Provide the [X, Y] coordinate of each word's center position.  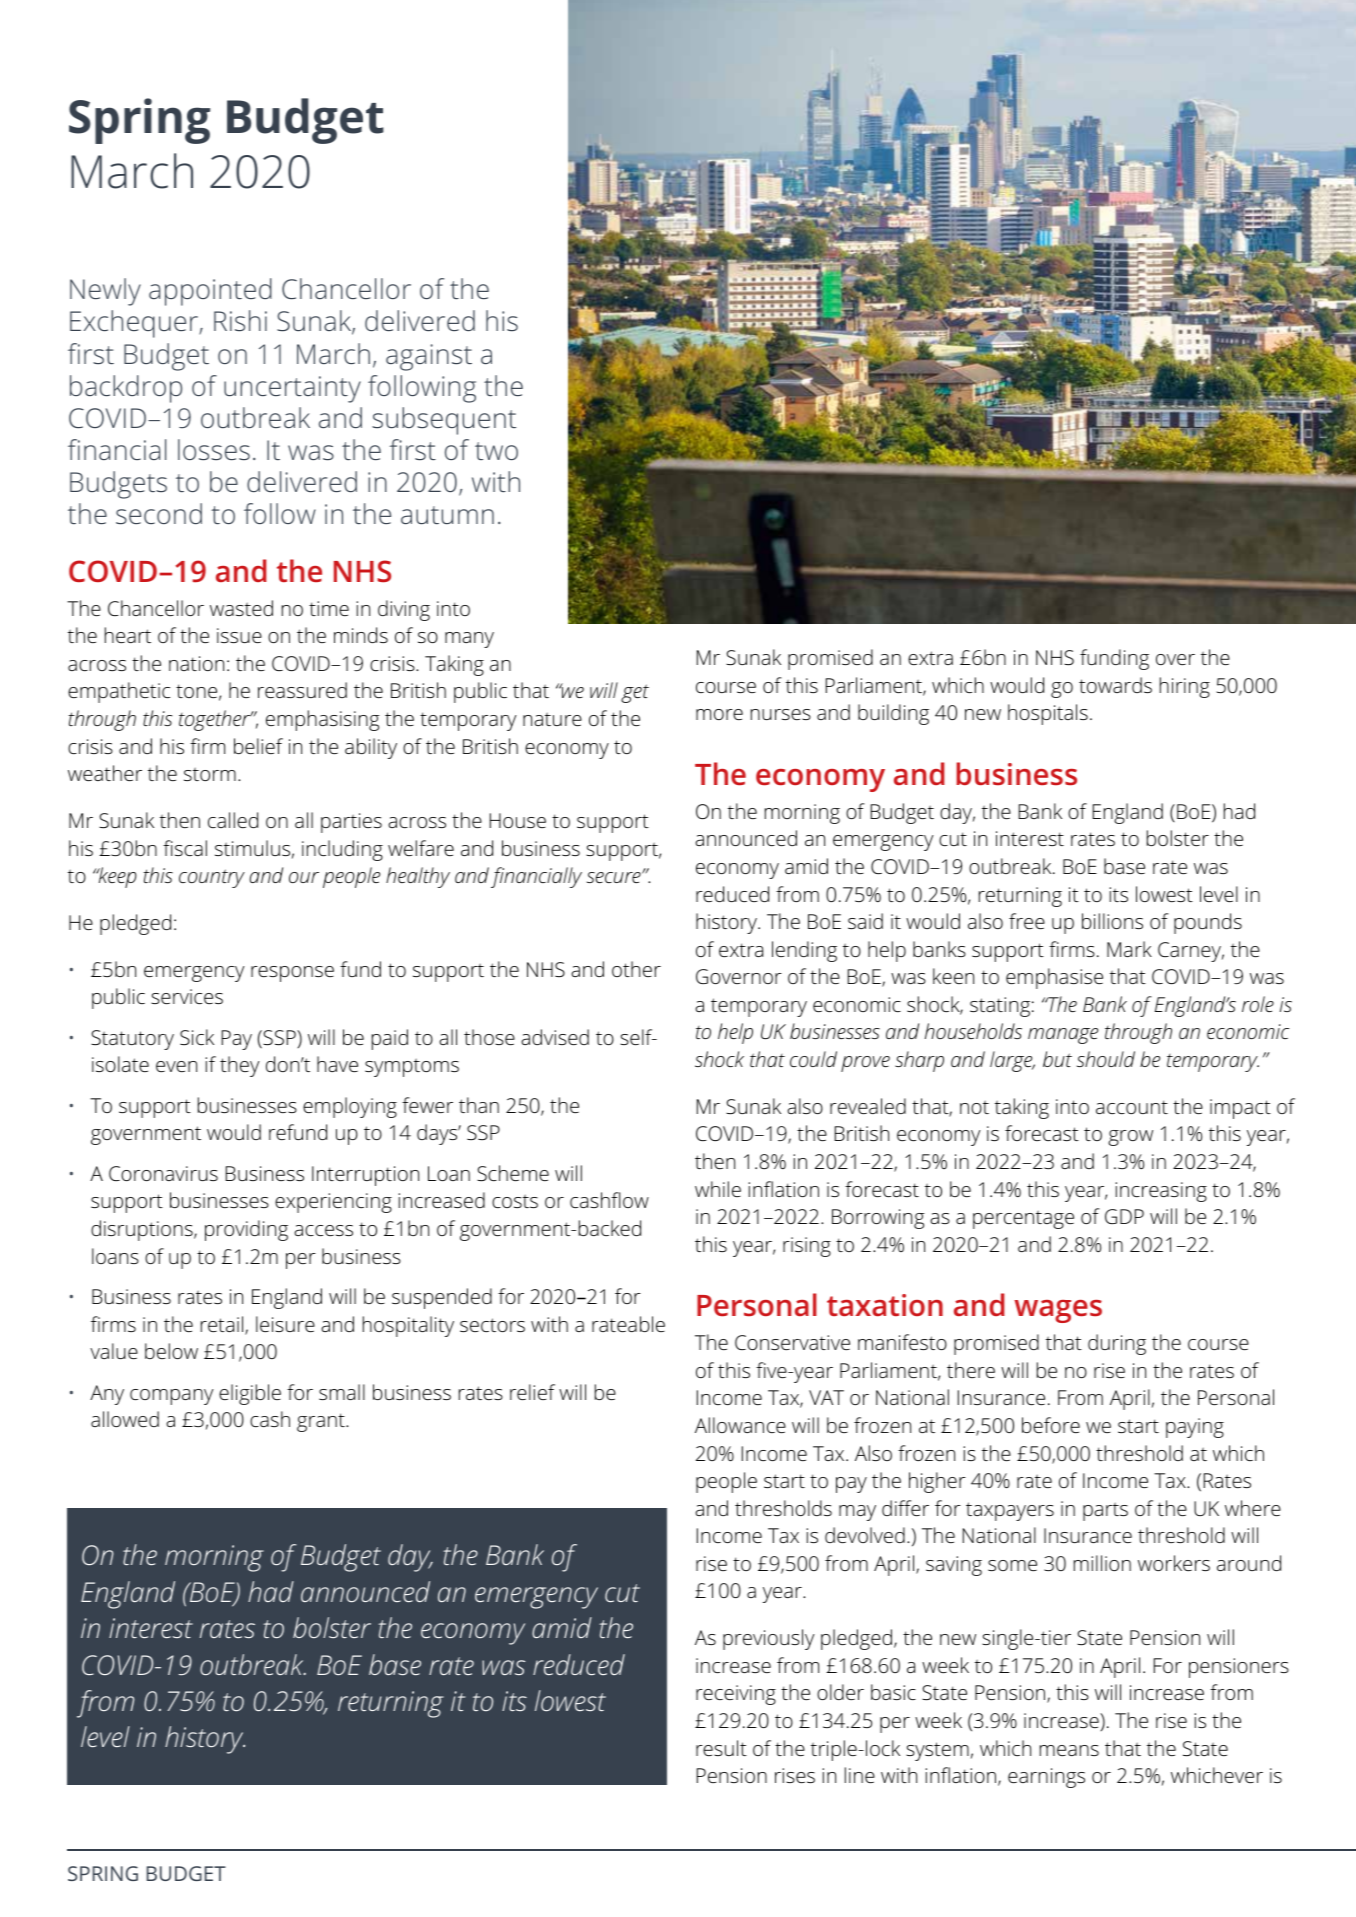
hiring [1185, 687]
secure [615, 877]
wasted [241, 608]
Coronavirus [163, 1173]
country [212, 878]
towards [1115, 685]
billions [1112, 921]
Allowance [740, 1425]
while [718, 1189]
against [429, 357]
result [721, 1748]
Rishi [240, 320]
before [1051, 1425]
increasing [1161, 1192]
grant [322, 1422]
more [719, 714]
